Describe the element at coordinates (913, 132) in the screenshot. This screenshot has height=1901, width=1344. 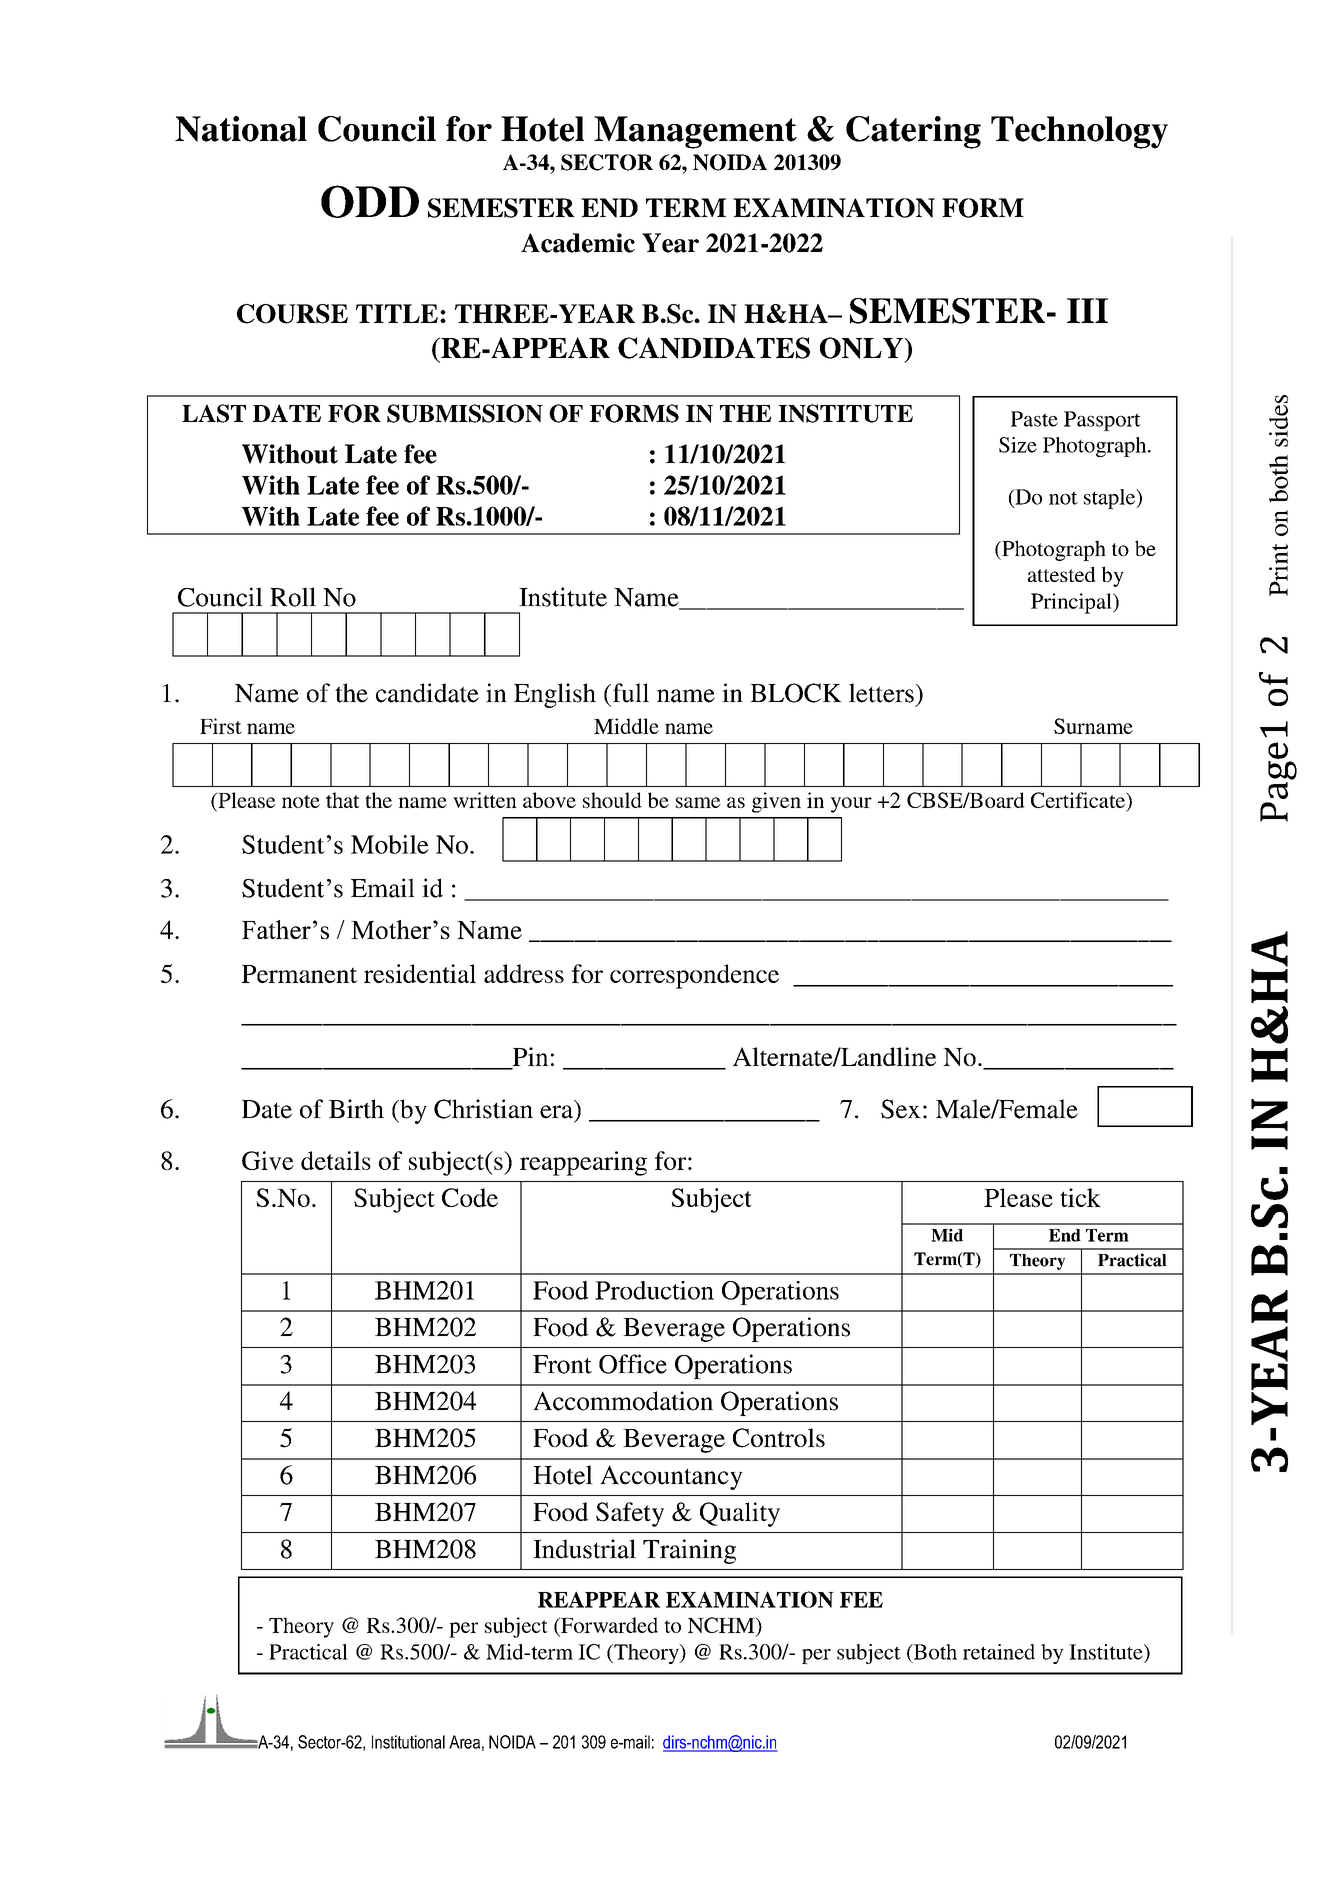
I see `Catering` at that location.
